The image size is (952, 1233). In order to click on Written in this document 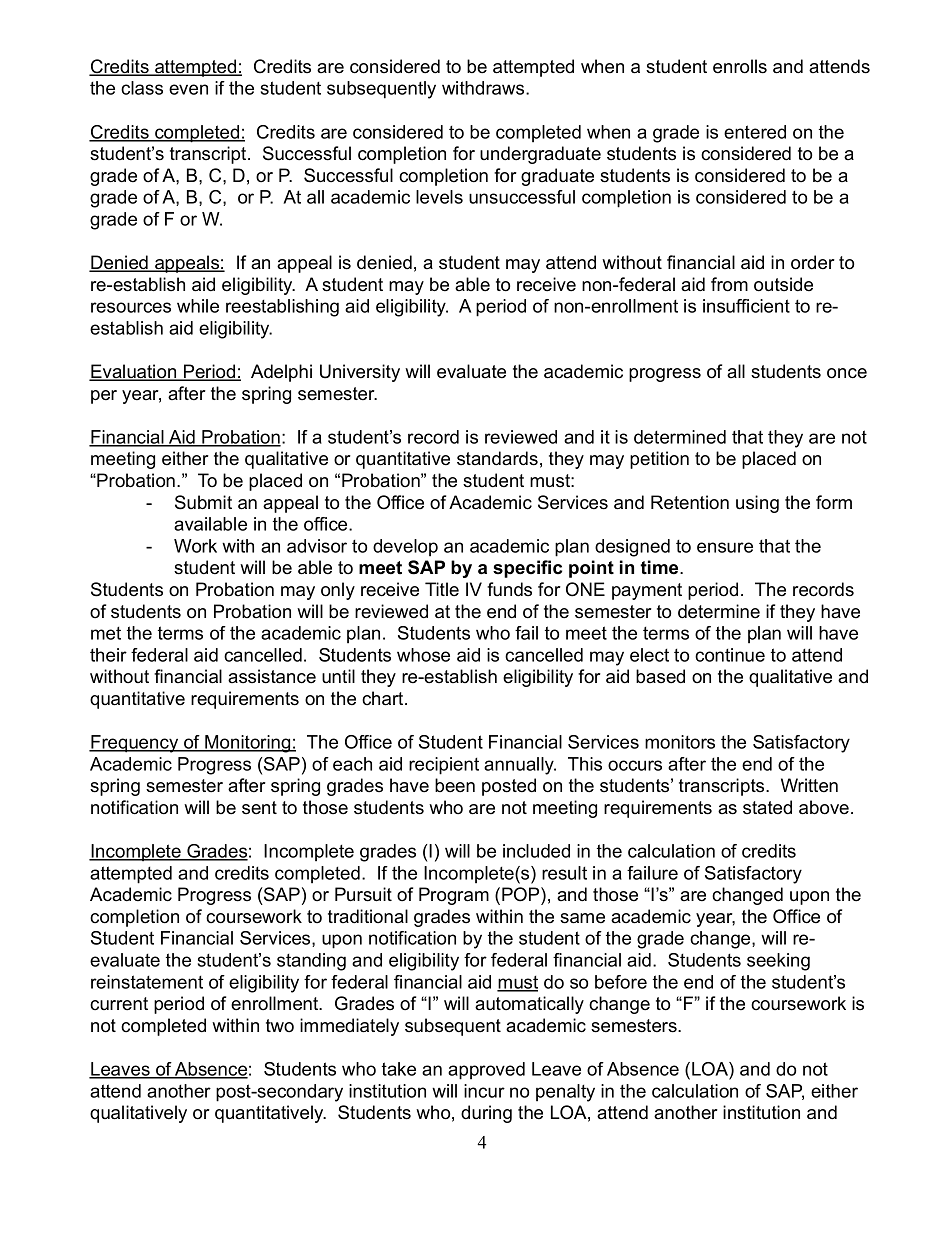, I will do `click(809, 785)`.
